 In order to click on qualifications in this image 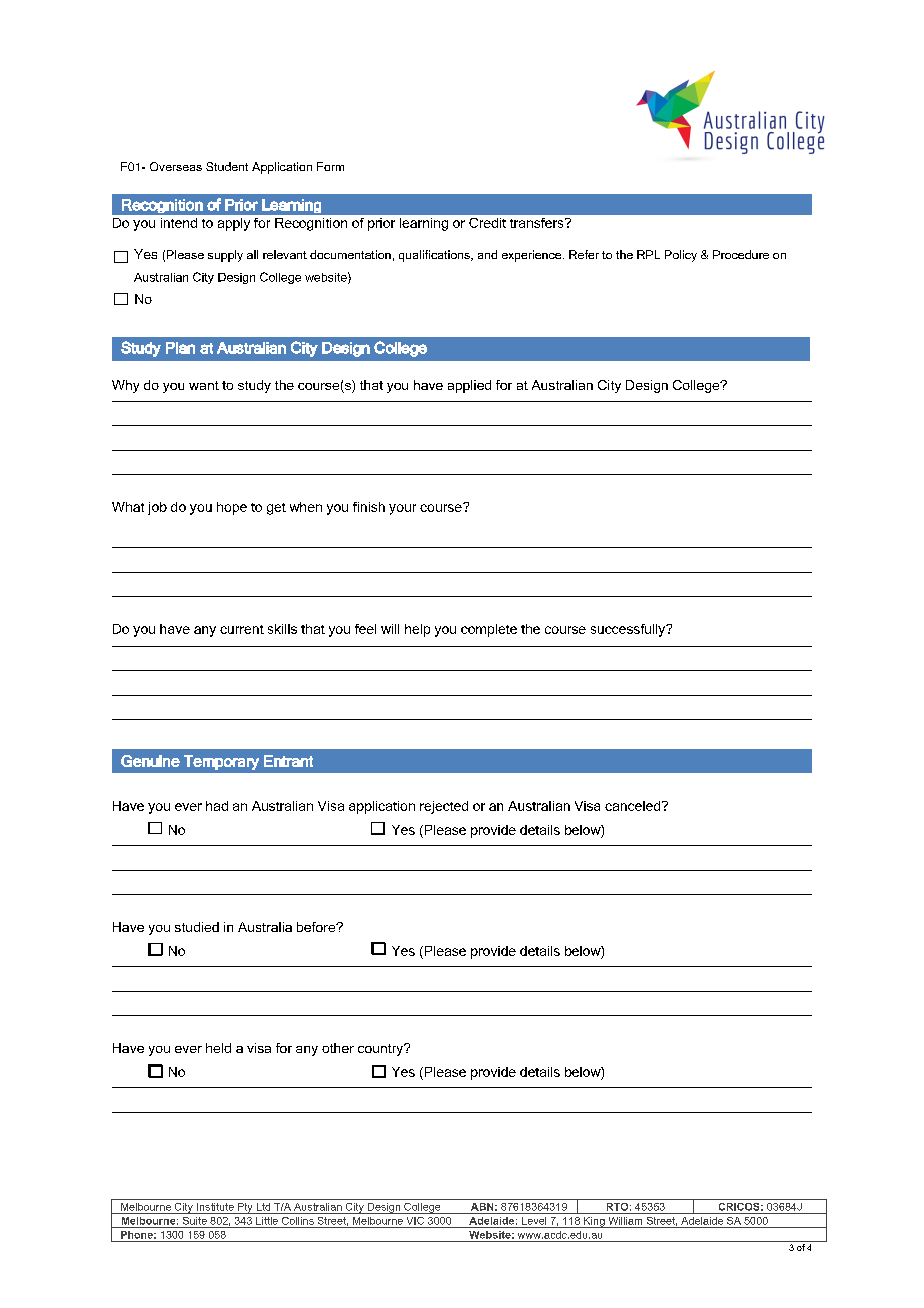, I will do `click(435, 256)`.
